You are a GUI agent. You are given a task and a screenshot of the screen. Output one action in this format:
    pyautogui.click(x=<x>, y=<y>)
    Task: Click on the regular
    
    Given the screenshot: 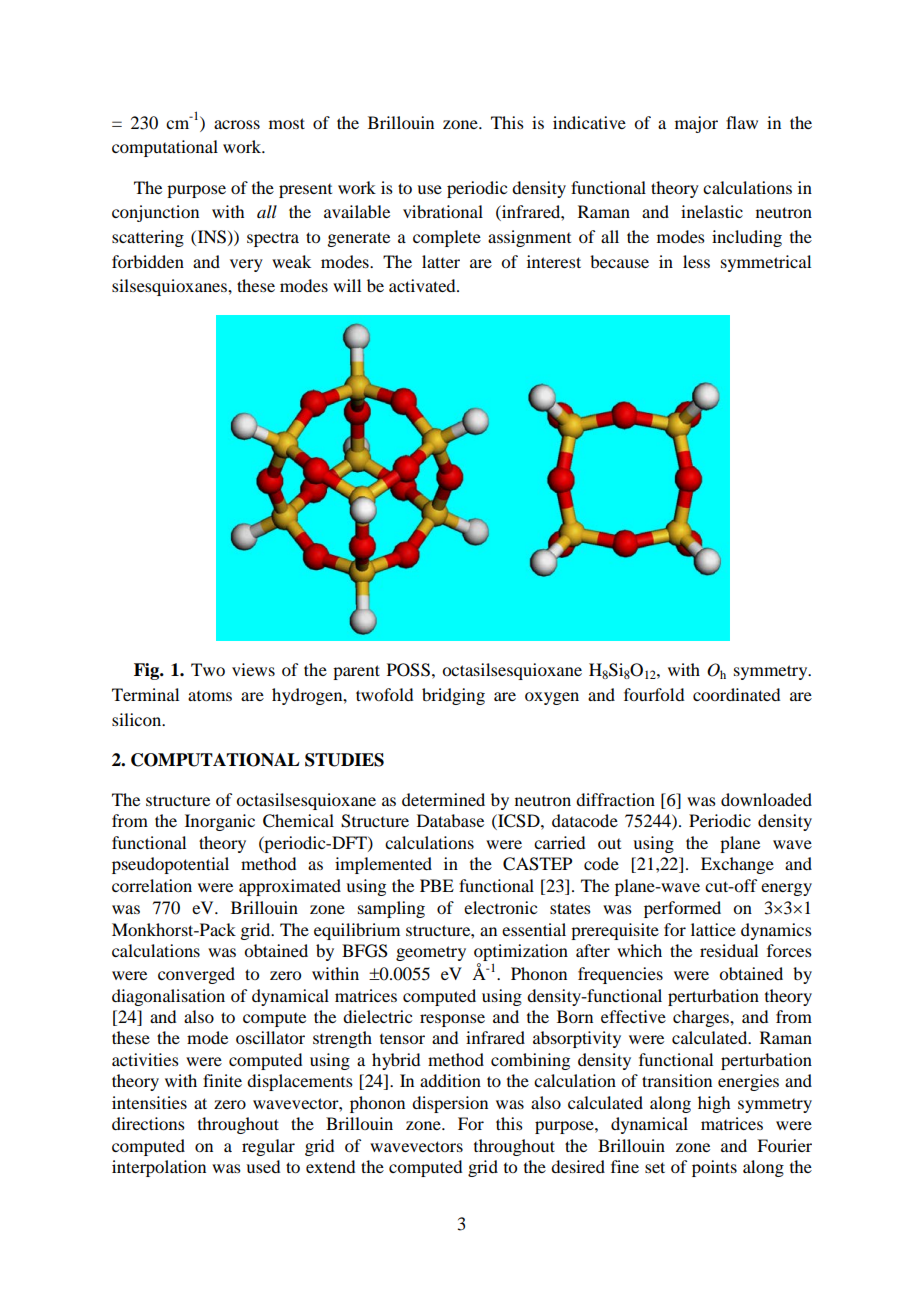 What is the action you would take?
    pyautogui.click(x=268, y=1147)
